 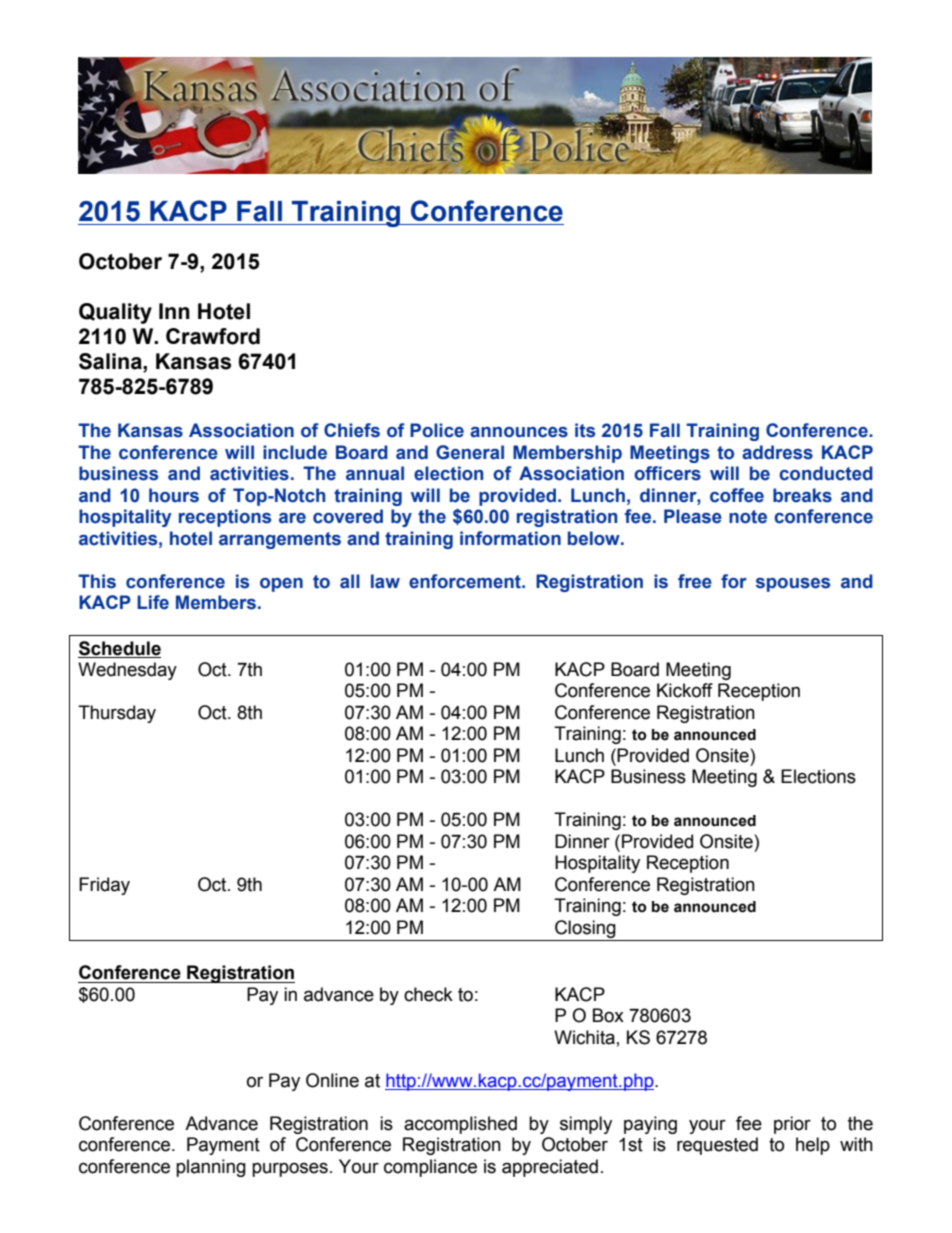 I want to click on planning, so click(x=211, y=1168).
